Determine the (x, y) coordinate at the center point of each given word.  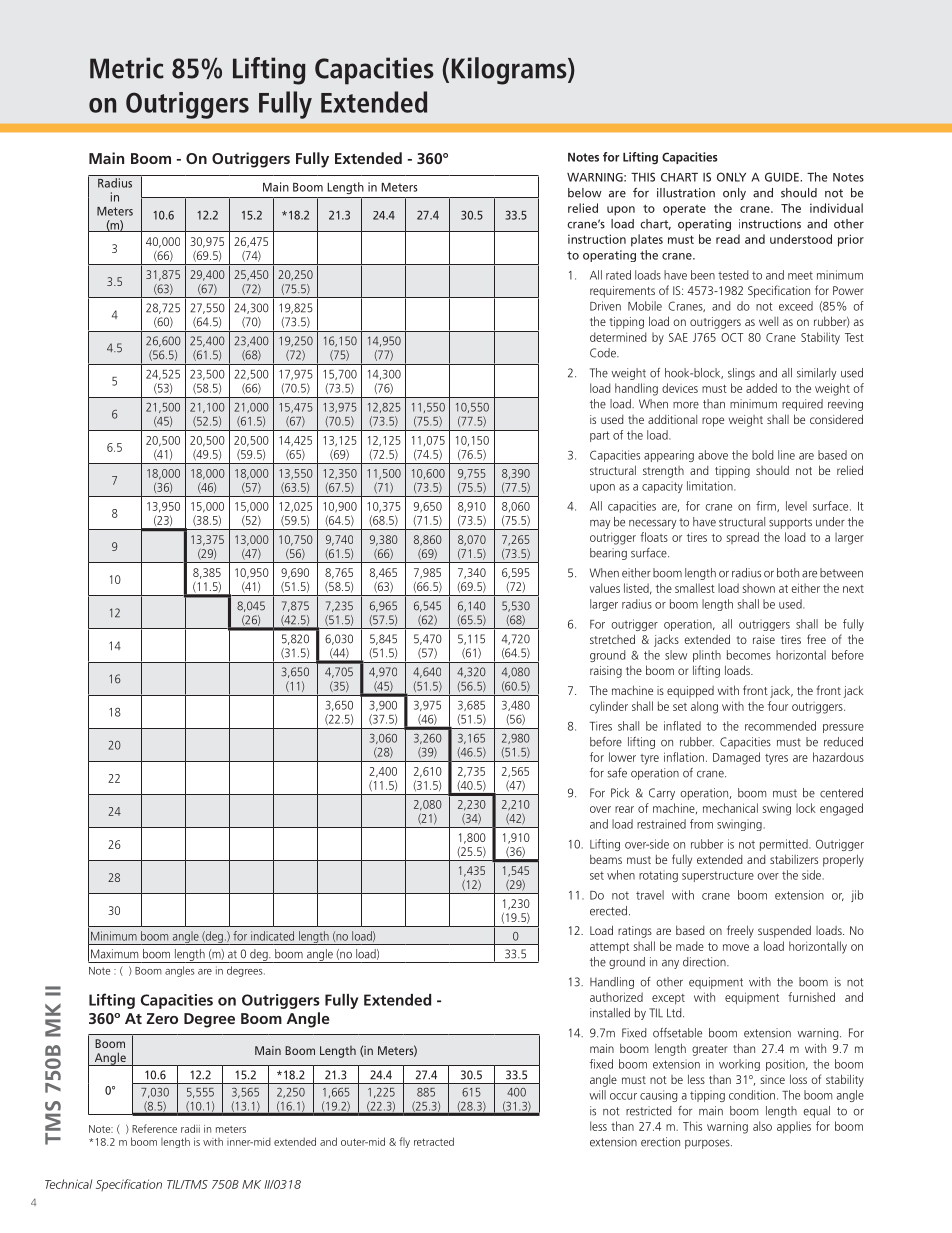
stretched (612, 639)
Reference (154, 1128)
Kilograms (510, 71)
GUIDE (783, 177)
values (605, 588)
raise (764, 639)
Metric (127, 68)
